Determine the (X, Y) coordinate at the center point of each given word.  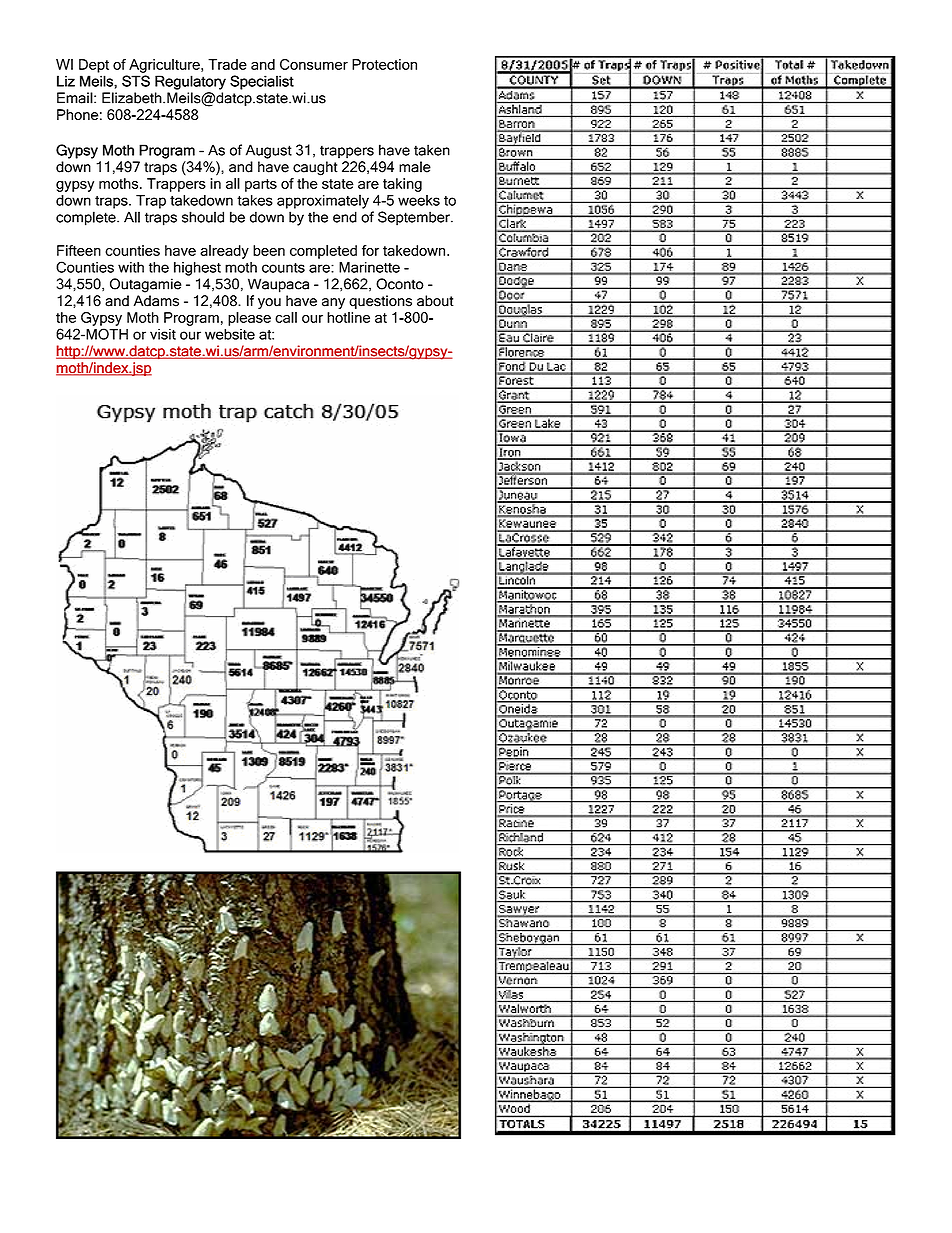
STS (136, 81)
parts (261, 185)
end (345, 217)
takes (255, 200)
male (415, 167)
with (131, 267)
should (203, 217)
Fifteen (79, 250)
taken (432, 150)
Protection (384, 64)
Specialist (262, 82)
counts (283, 268)
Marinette (369, 267)
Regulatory (190, 82)
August (269, 151)
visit (163, 334)
